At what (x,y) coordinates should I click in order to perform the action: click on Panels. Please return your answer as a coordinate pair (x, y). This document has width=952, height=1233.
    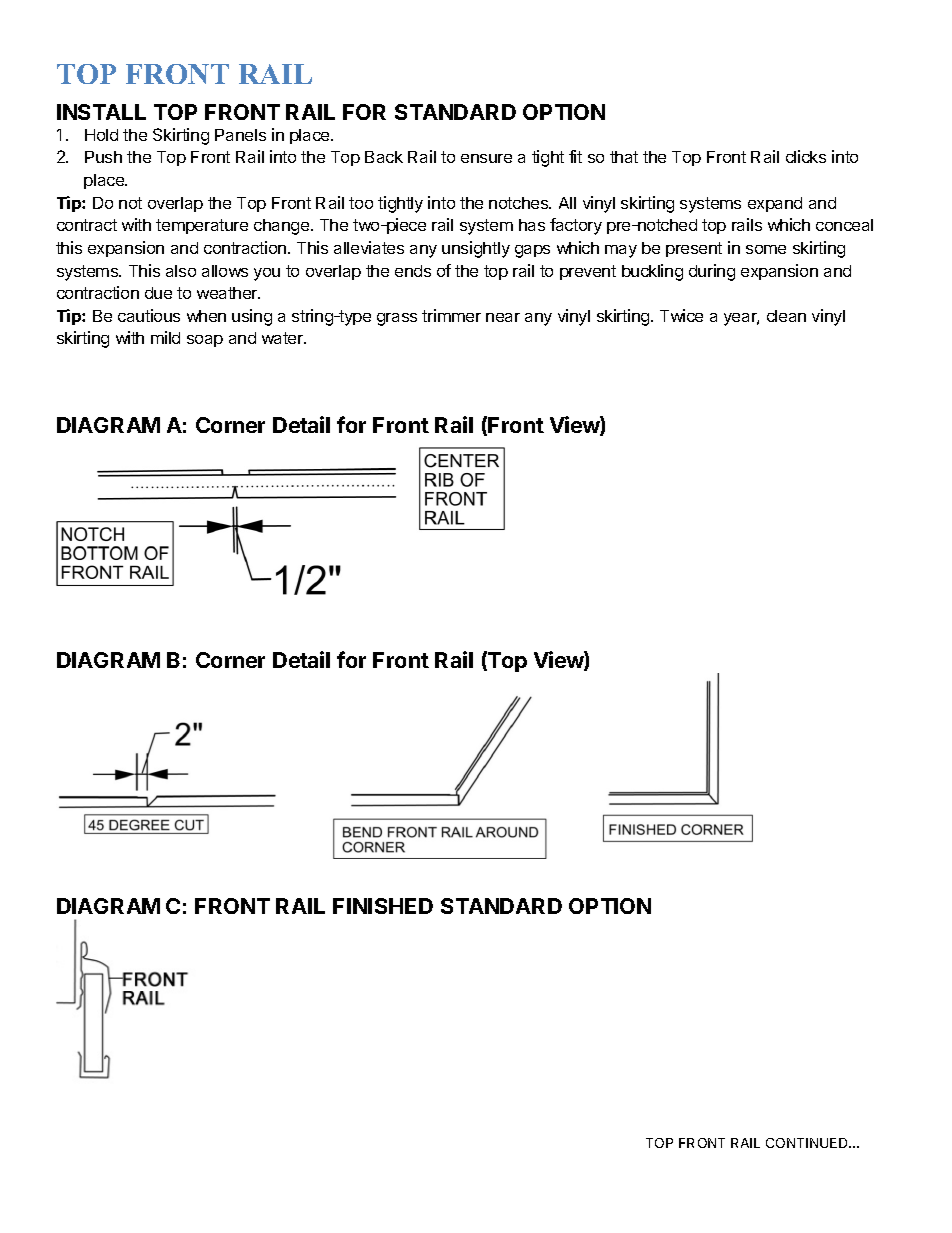
    Looking at the image, I should click on (240, 135).
